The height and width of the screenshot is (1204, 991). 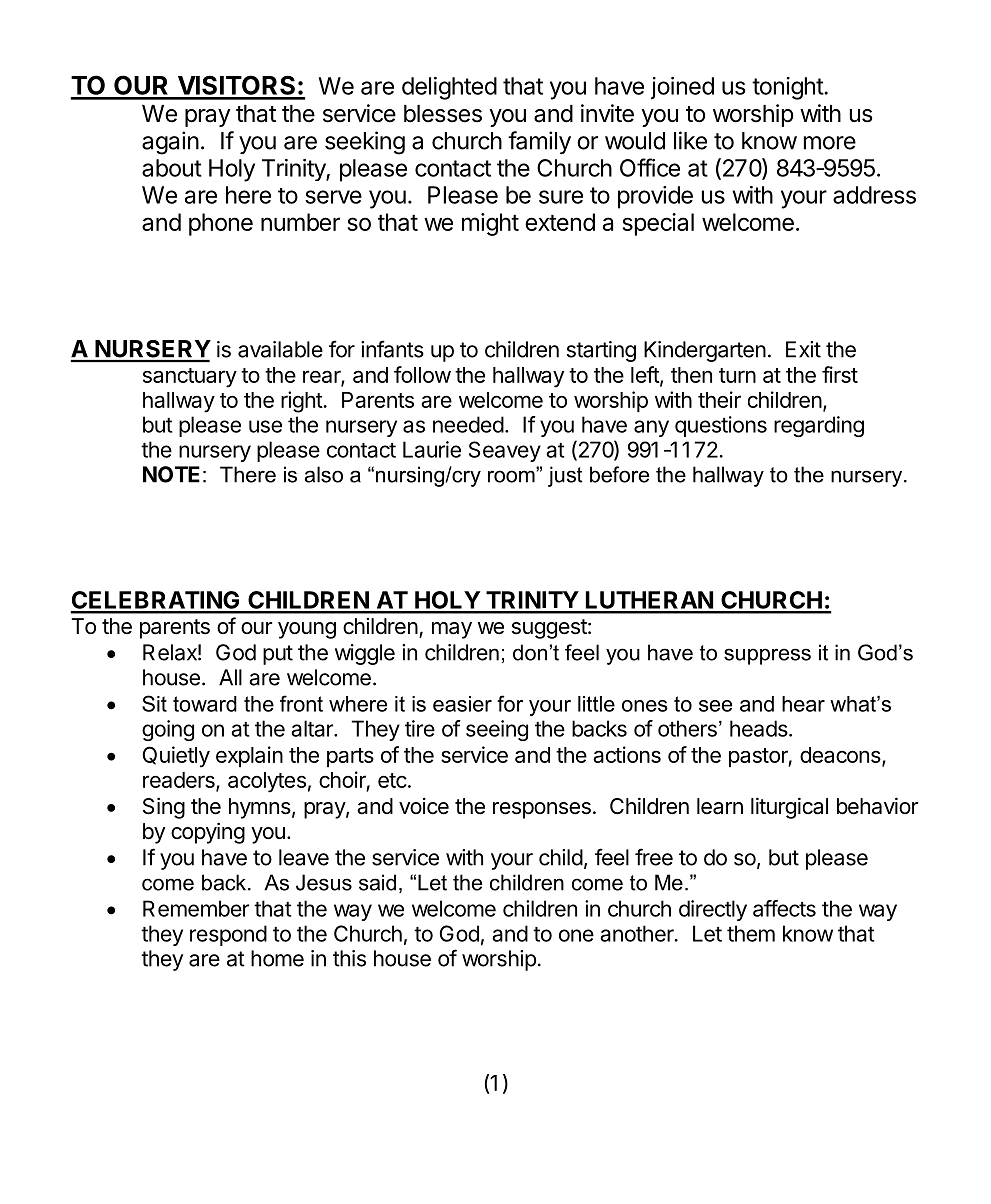 What do you see at coordinates (512, 475) in the screenshot?
I see `room` at bounding box center [512, 475].
